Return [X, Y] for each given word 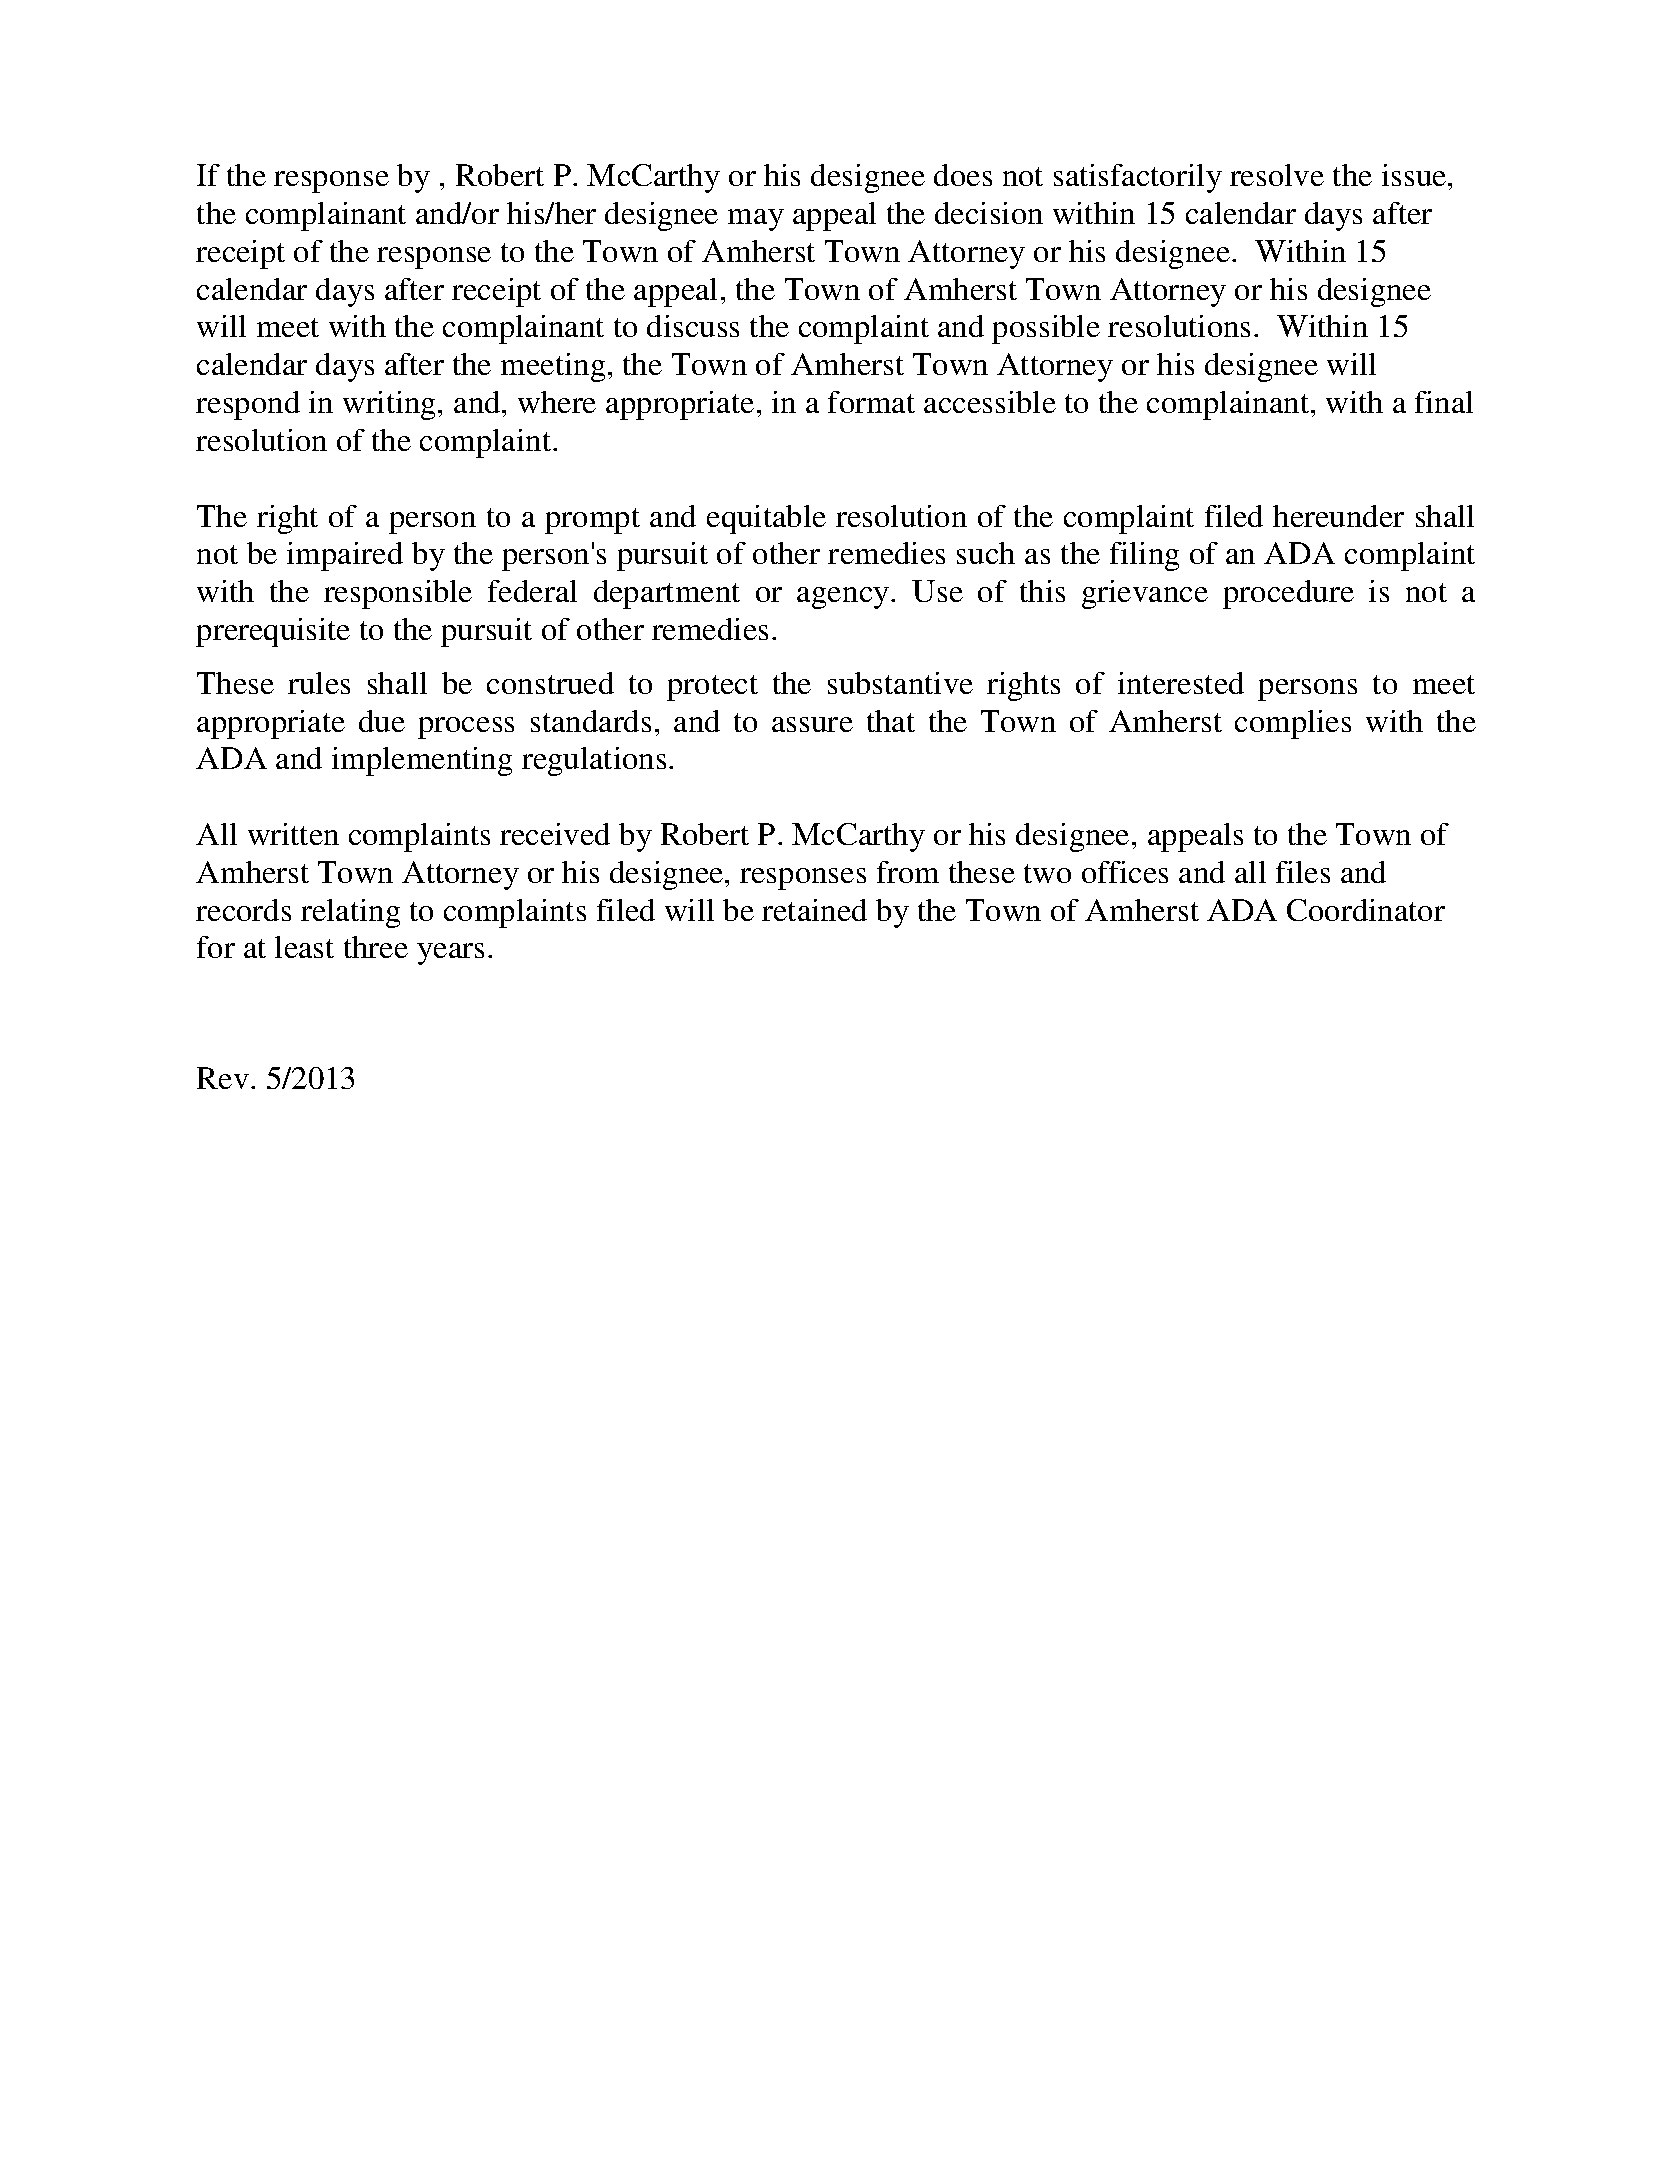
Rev [223, 1078]
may [756, 220]
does [963, 175]
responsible [398, 594]
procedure [1288, 594]
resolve [1277, 175]
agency [844, 598]
